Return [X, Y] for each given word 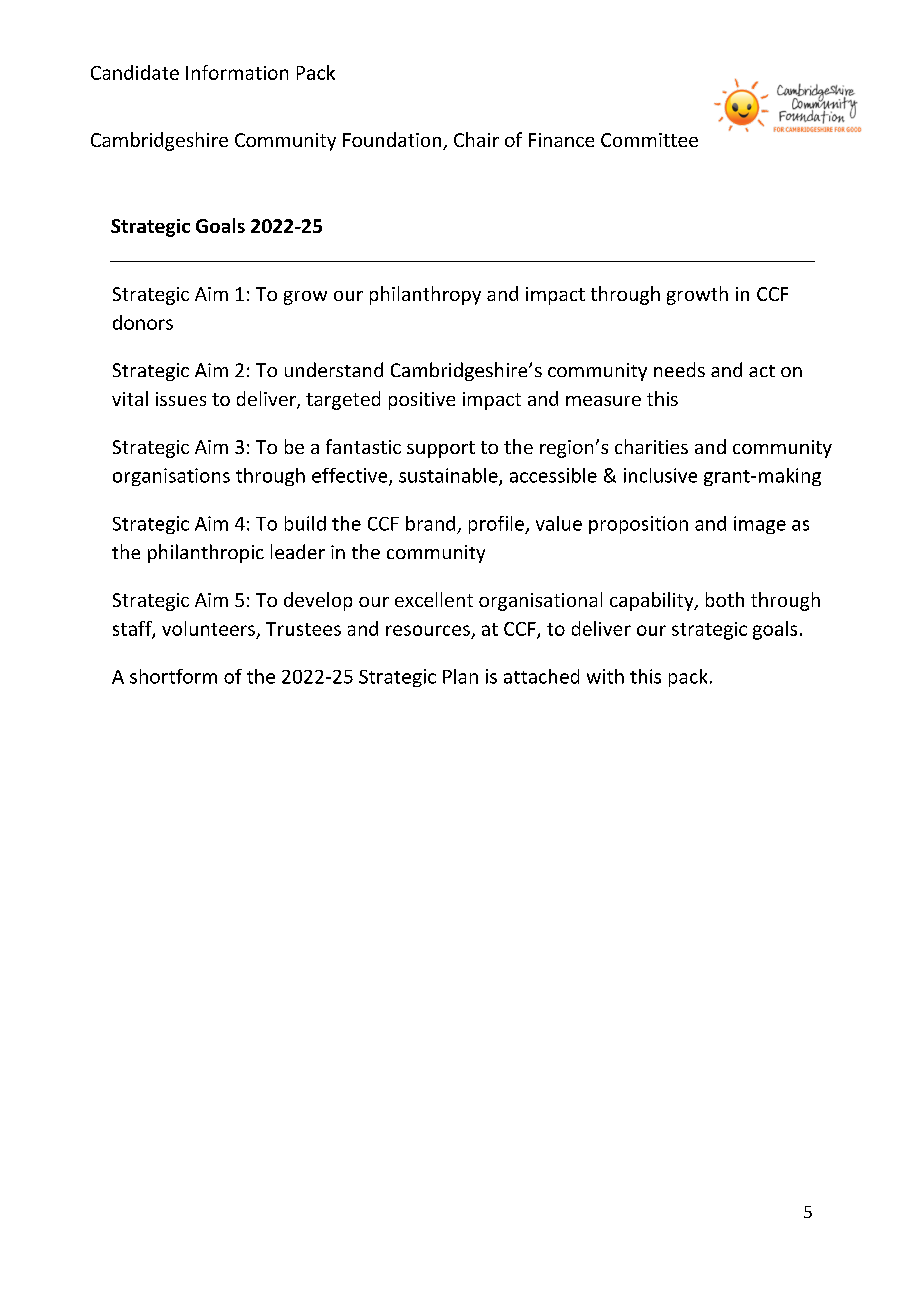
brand [430, 523]
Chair [476, 139]
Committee [649, 140]
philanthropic [206, 553]
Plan [460, 676]
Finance [561, 140]
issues [181, 399]
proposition [638, 525]
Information [237, 72]
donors [143, 322]
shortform [173, 676]
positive [422, 401]
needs [679, 369]
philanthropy [425, 295]
